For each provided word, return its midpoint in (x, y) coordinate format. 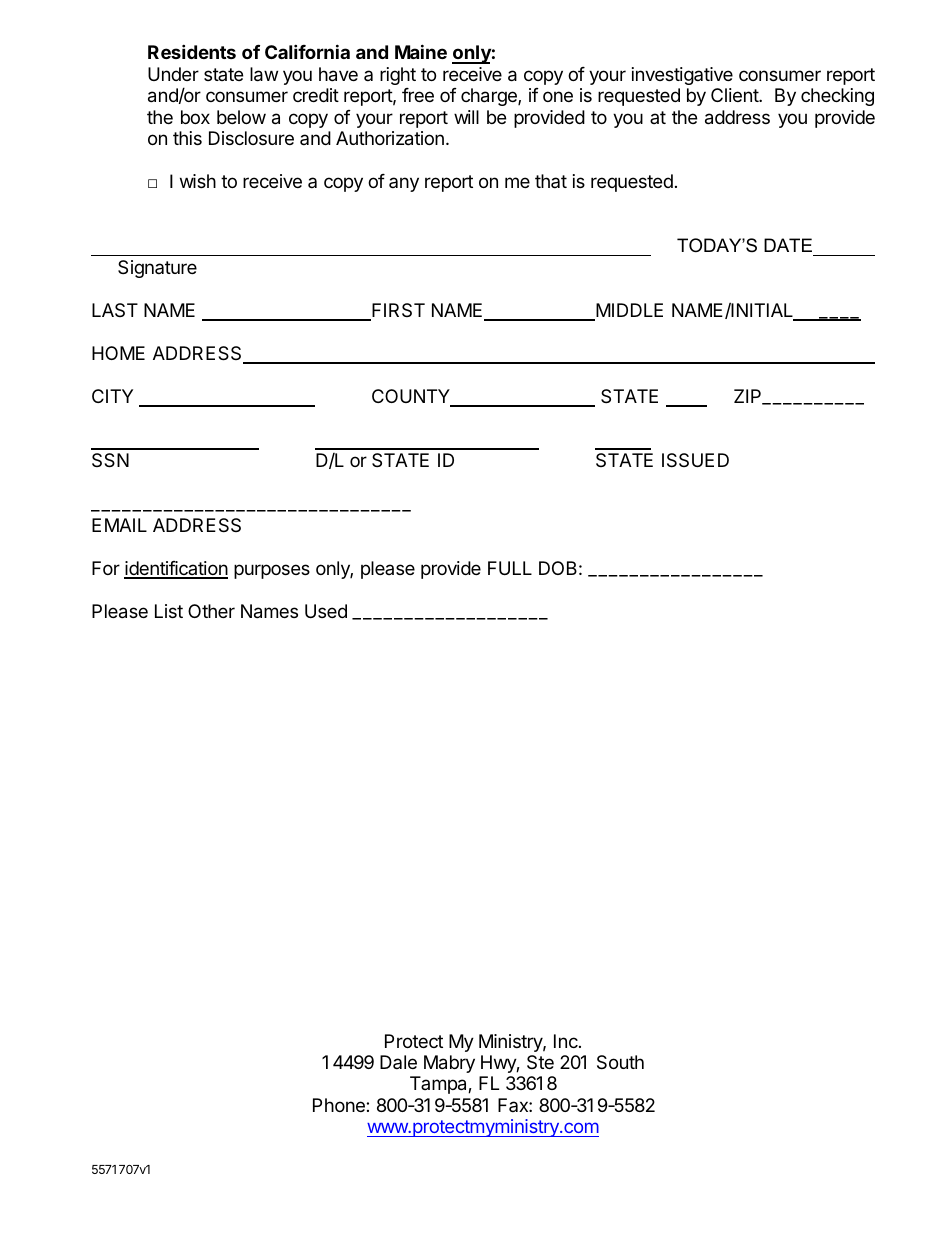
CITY (112, 396)
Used (326, 611)
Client (735, 95)
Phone (340, 1105)
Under (173, 74)
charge (490, 97)
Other (211, 611)
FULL (510, 568)
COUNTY (412, 397)
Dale (398, 1062)
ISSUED (695, 460)
